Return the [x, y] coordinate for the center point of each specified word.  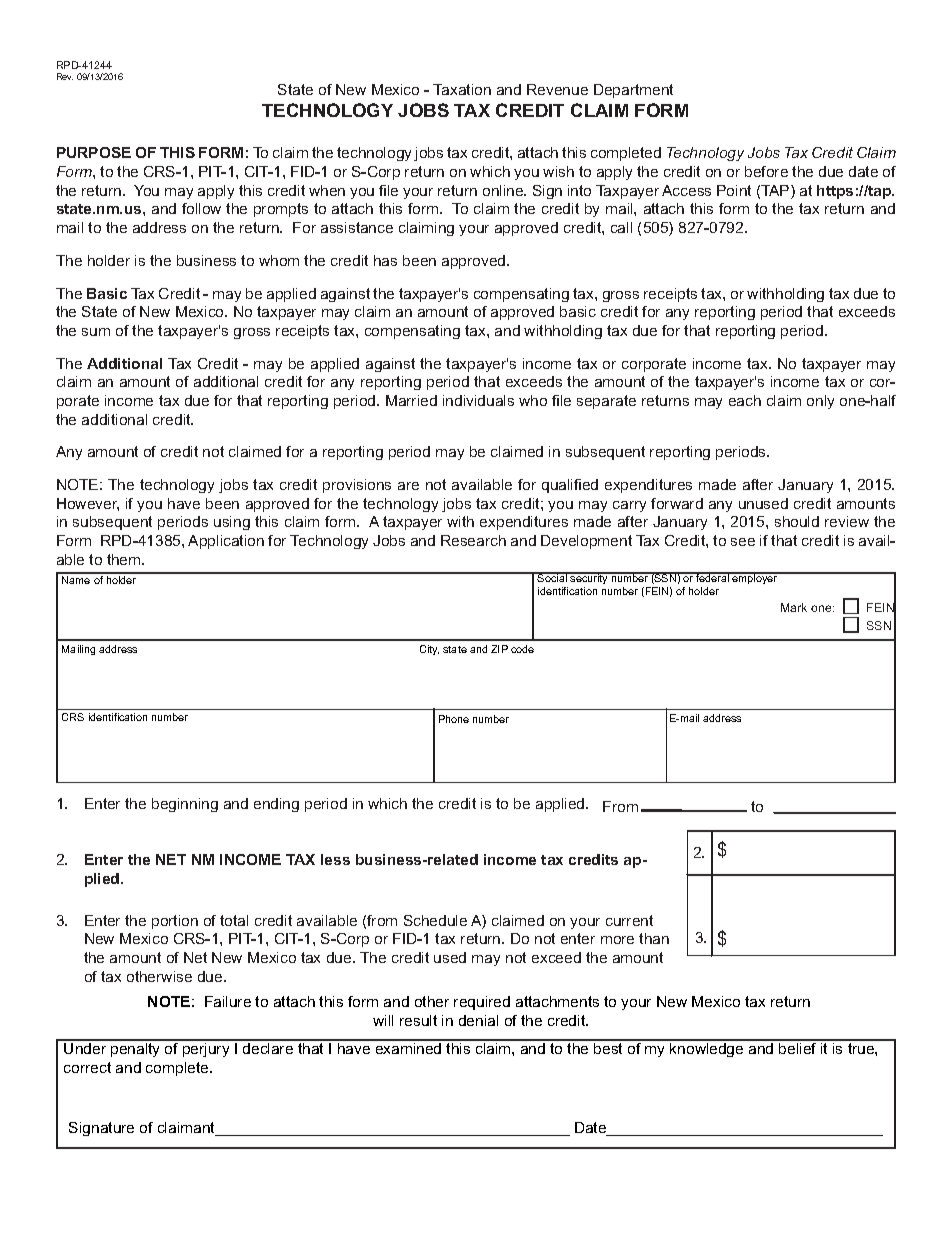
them [125, 559]
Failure [228, 1001]
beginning [185, 805]
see [743, 542]
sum [96, 332]
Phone [454, 719]
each [745, 400]
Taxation [462, 89]
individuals [478, 400]
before [766, 171]
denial [478, 1020]
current [629, 920]
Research [473, 540]
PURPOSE [94, 152]
